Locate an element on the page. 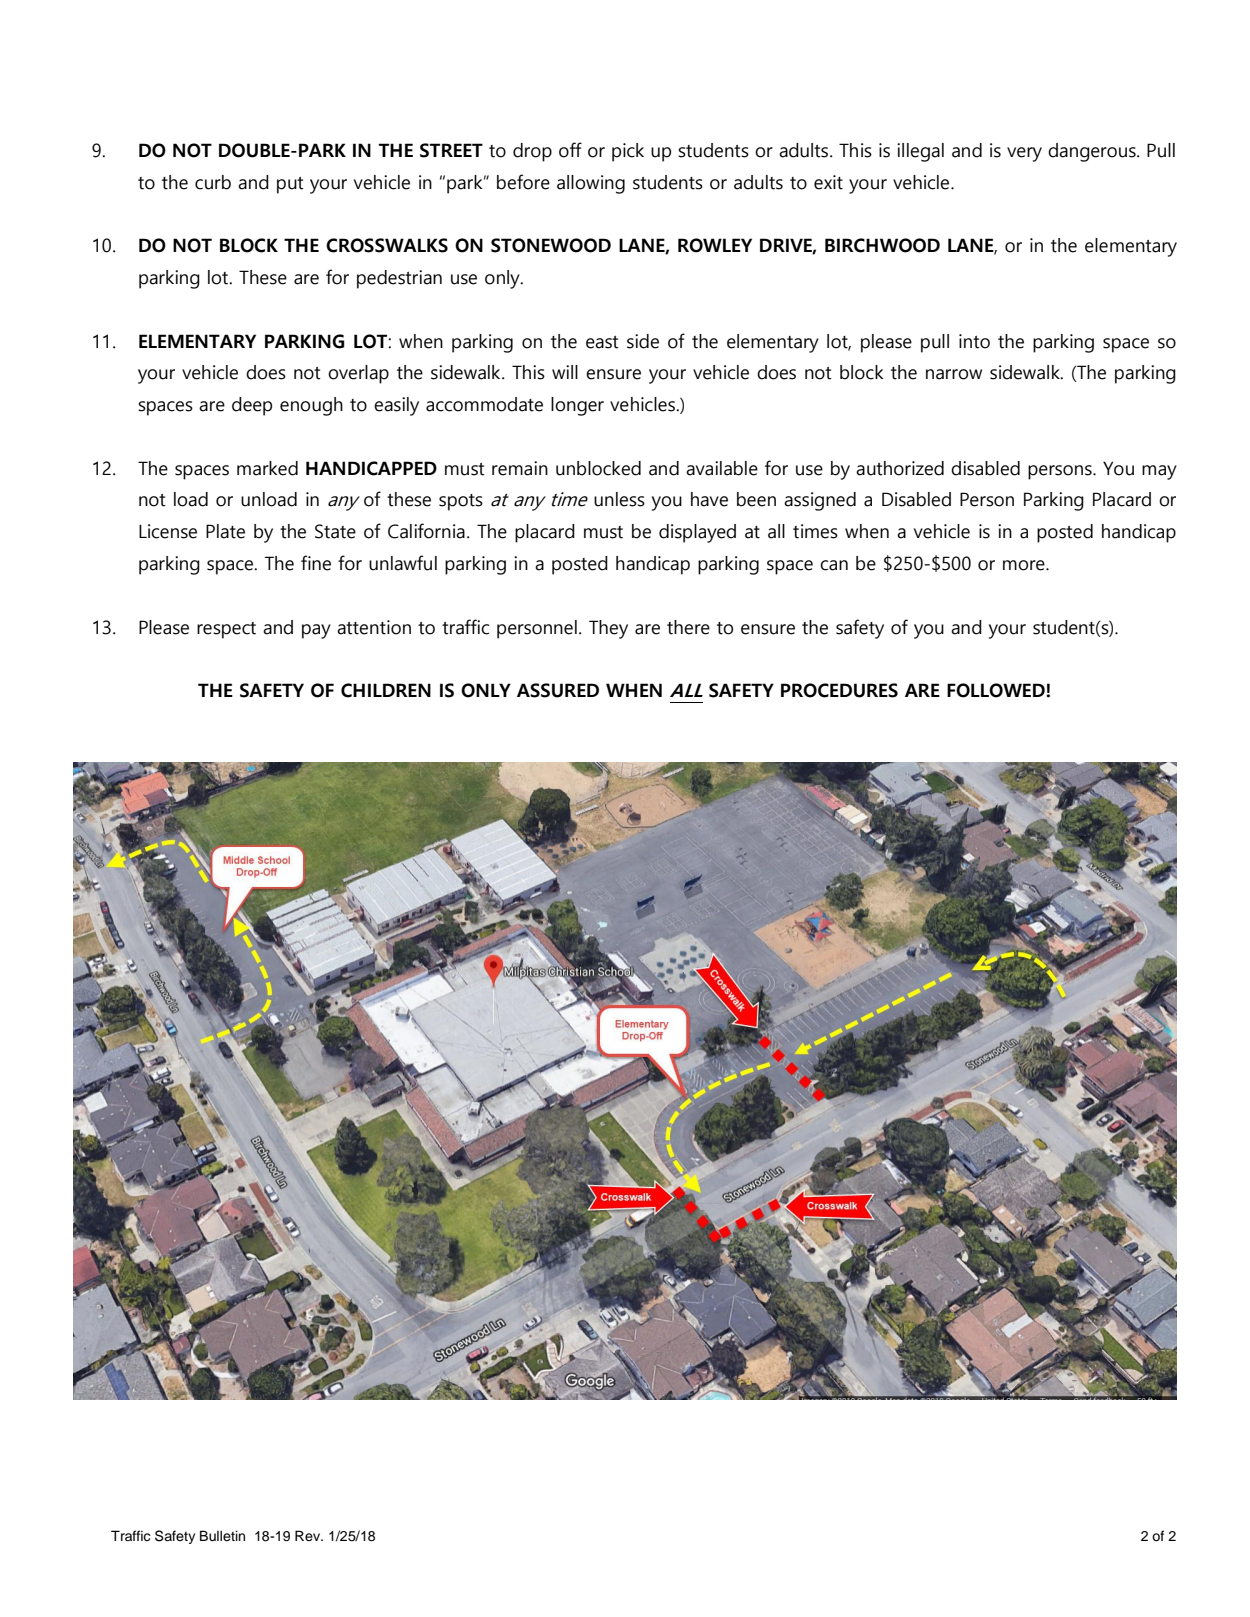 This page has width=1250, height=1617. illegal is located at coordinates (920, 152).
